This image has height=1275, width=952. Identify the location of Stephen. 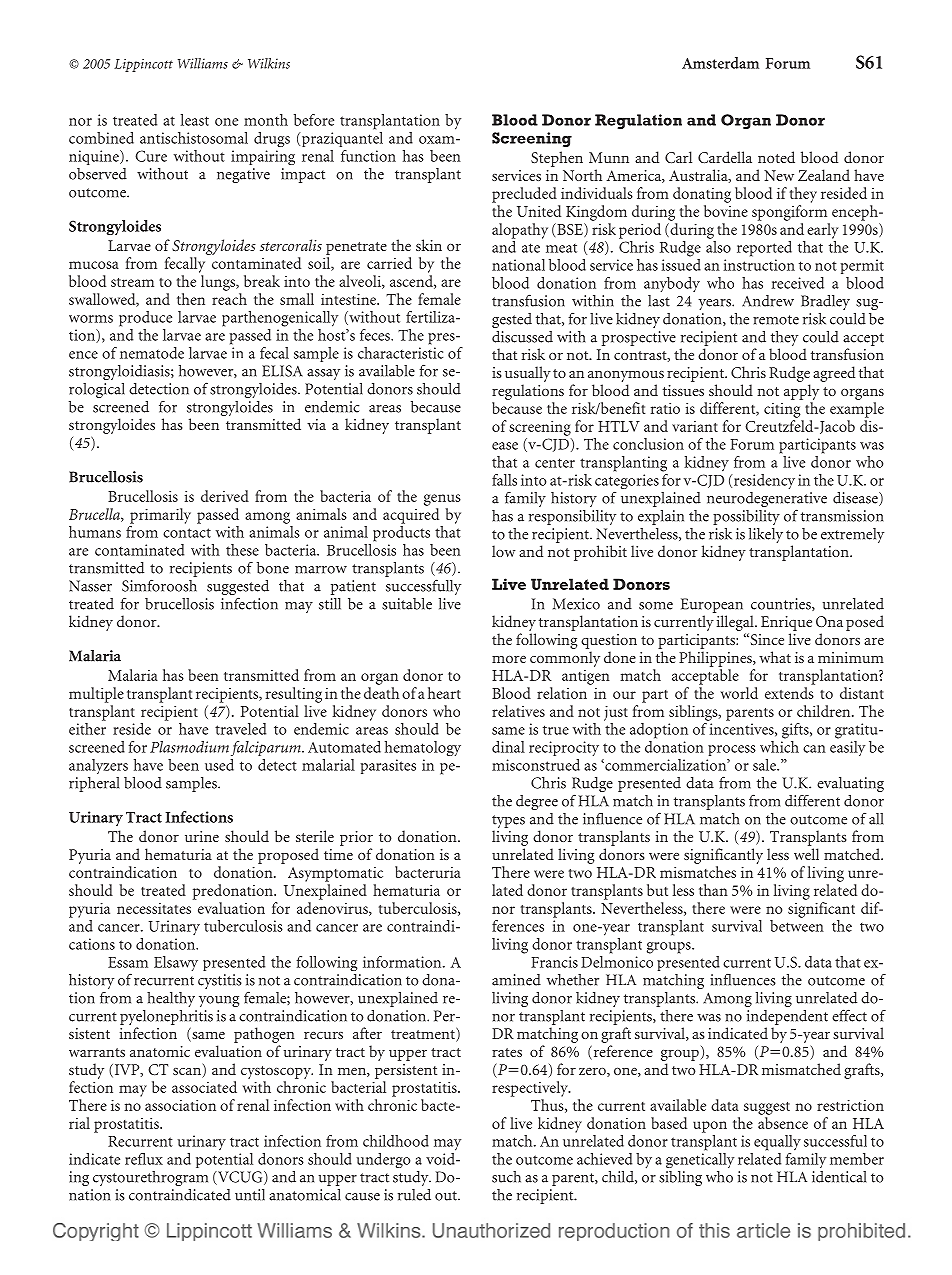
(557, 159).
